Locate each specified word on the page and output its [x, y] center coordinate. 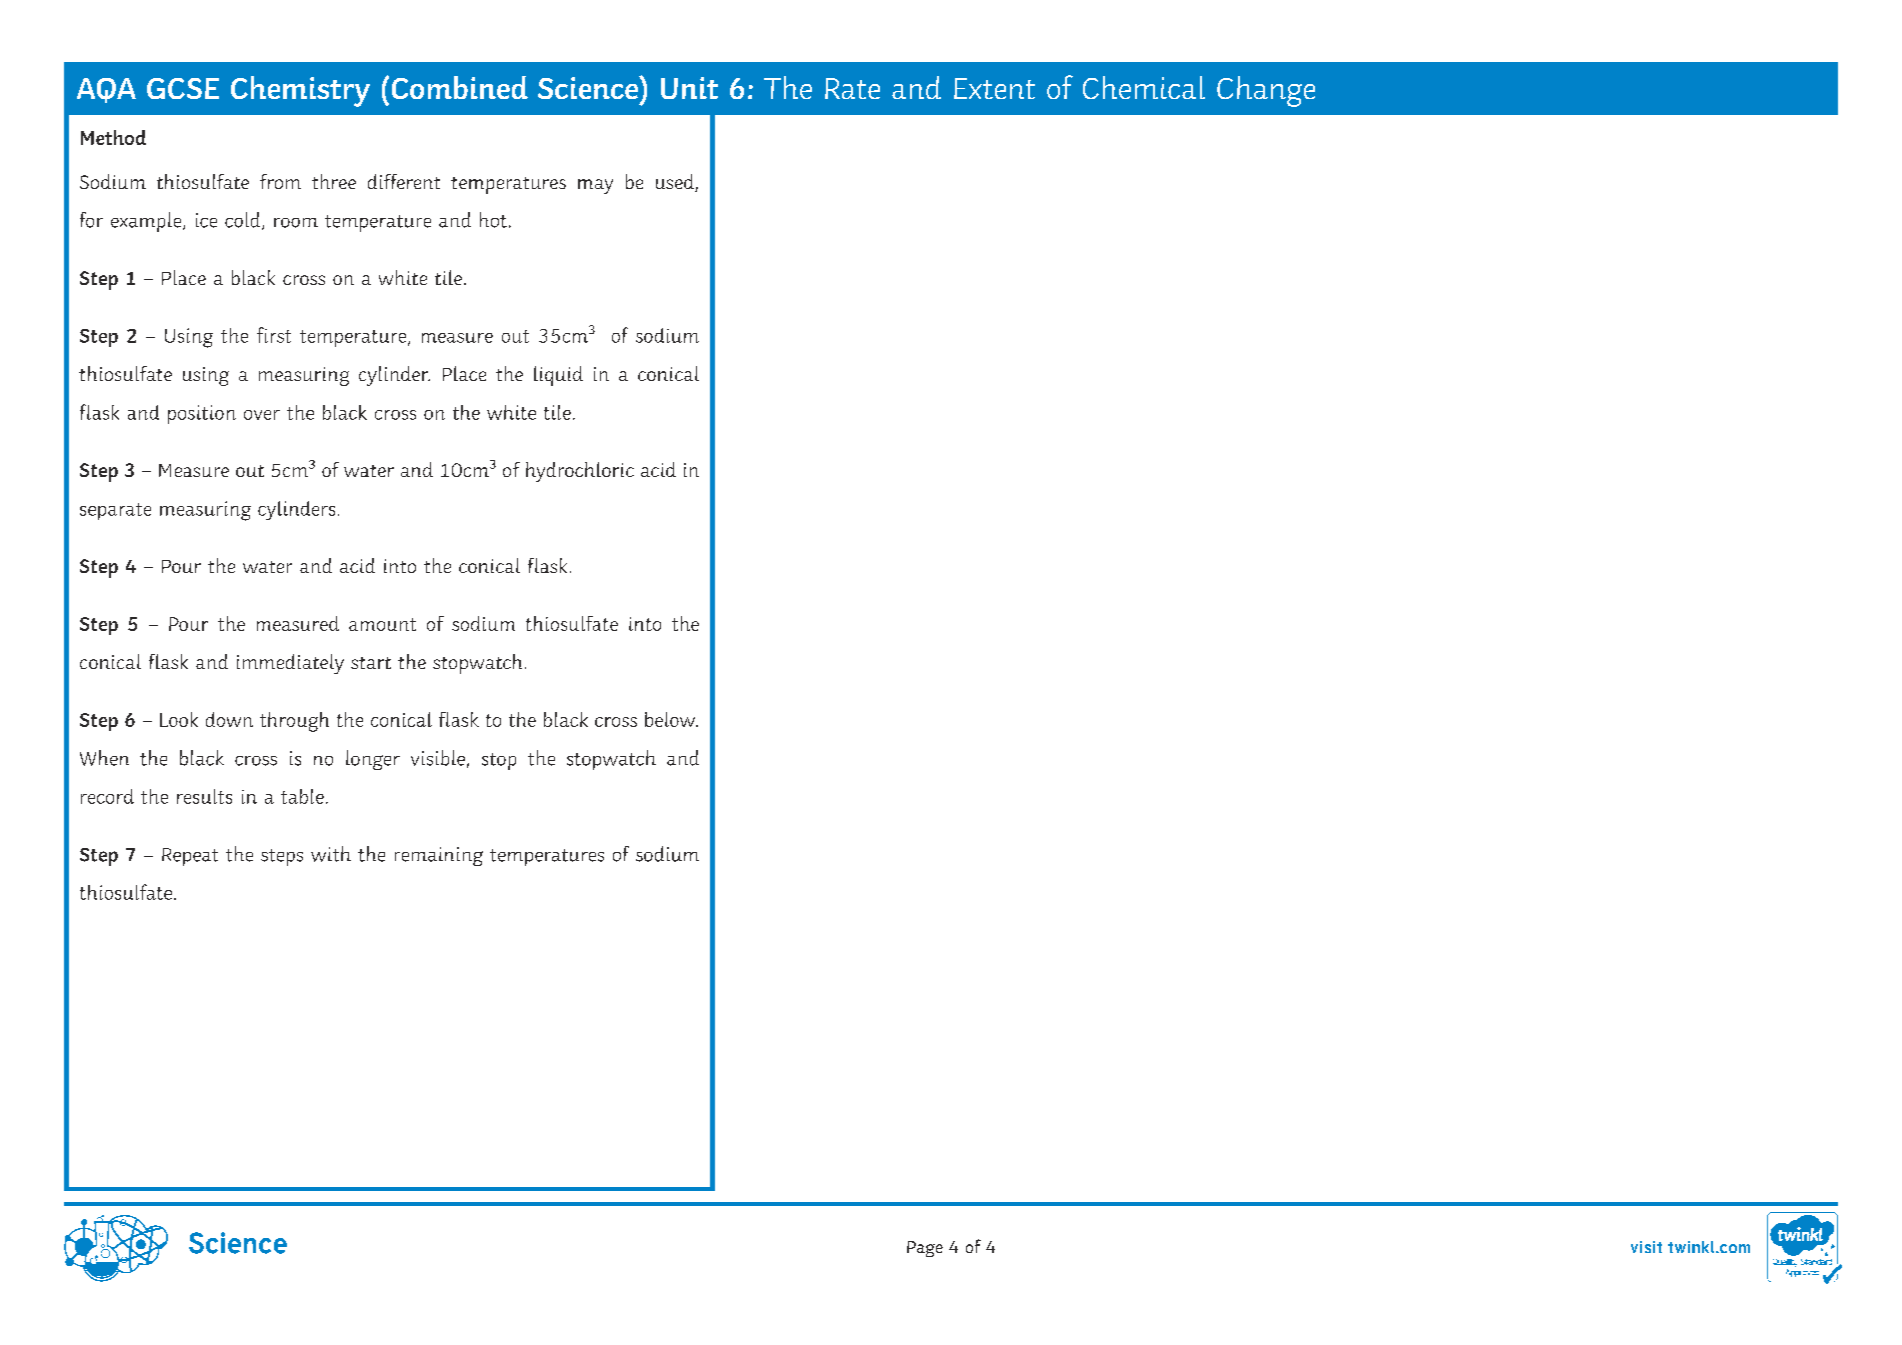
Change [1266, 91]
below [671, 719]
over [262, 415]
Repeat [190, 857]
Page [925, 1249]
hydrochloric [580, 472]
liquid [558, 376]
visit [1646, 1247]
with [331, 854]
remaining [439, 856]
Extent [994, 88]
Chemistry [300, 91]
